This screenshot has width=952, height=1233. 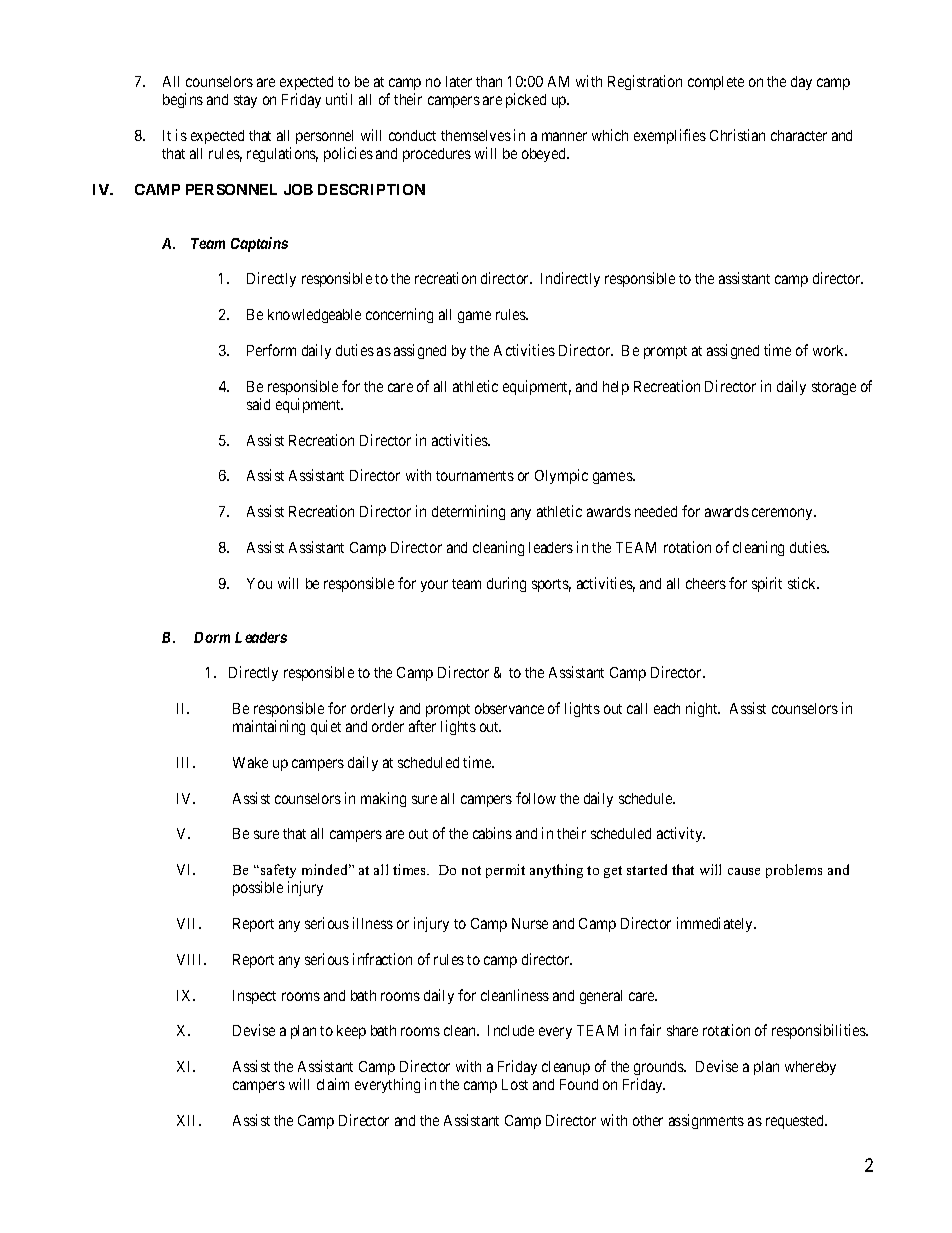 I want to click on follow, so click(x=536, y=798).
